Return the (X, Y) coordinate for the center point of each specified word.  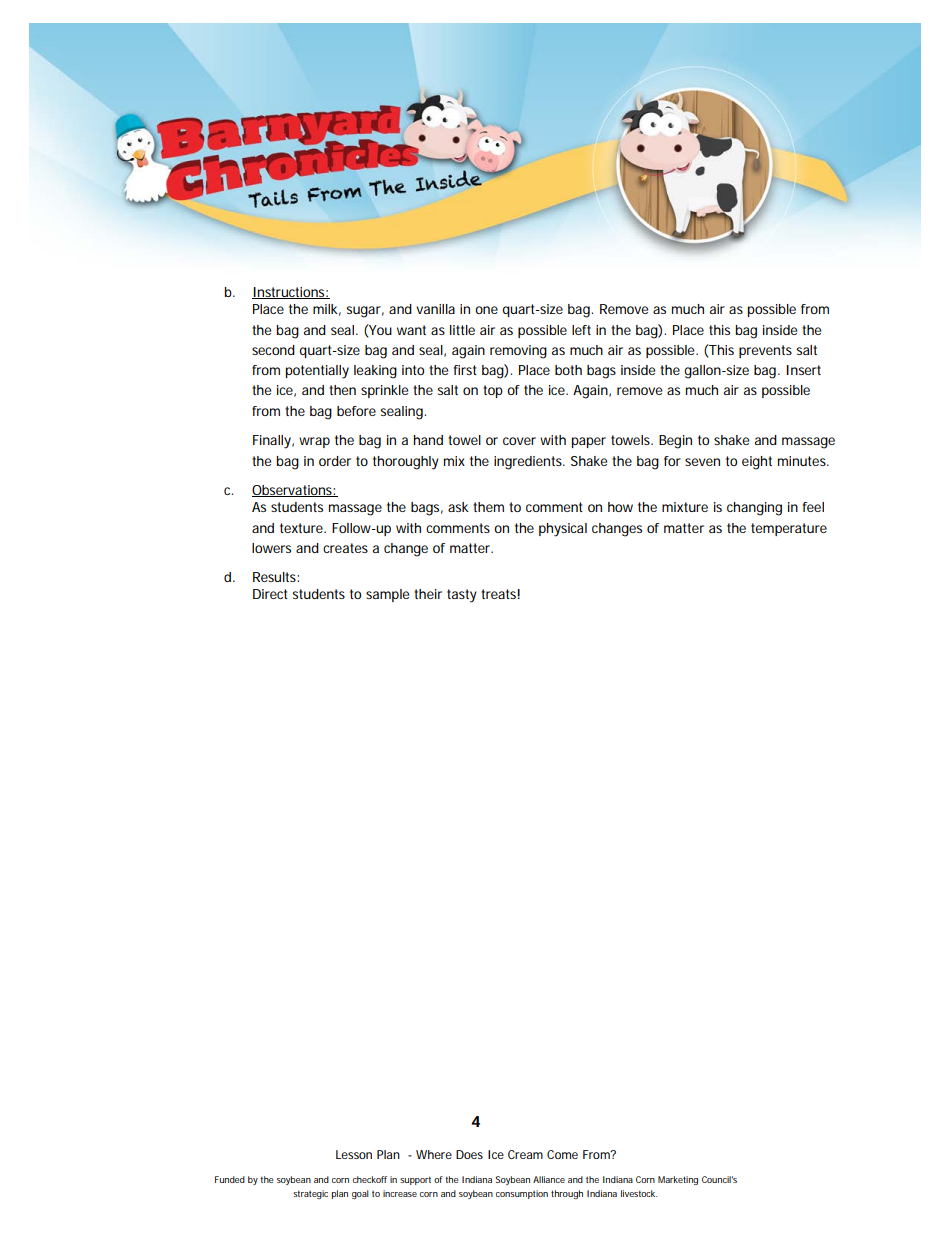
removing (518, 352)
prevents (765, 351)
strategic (310, 1194)
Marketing (678, 1180)
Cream (525, 1154)
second (273, 350)
